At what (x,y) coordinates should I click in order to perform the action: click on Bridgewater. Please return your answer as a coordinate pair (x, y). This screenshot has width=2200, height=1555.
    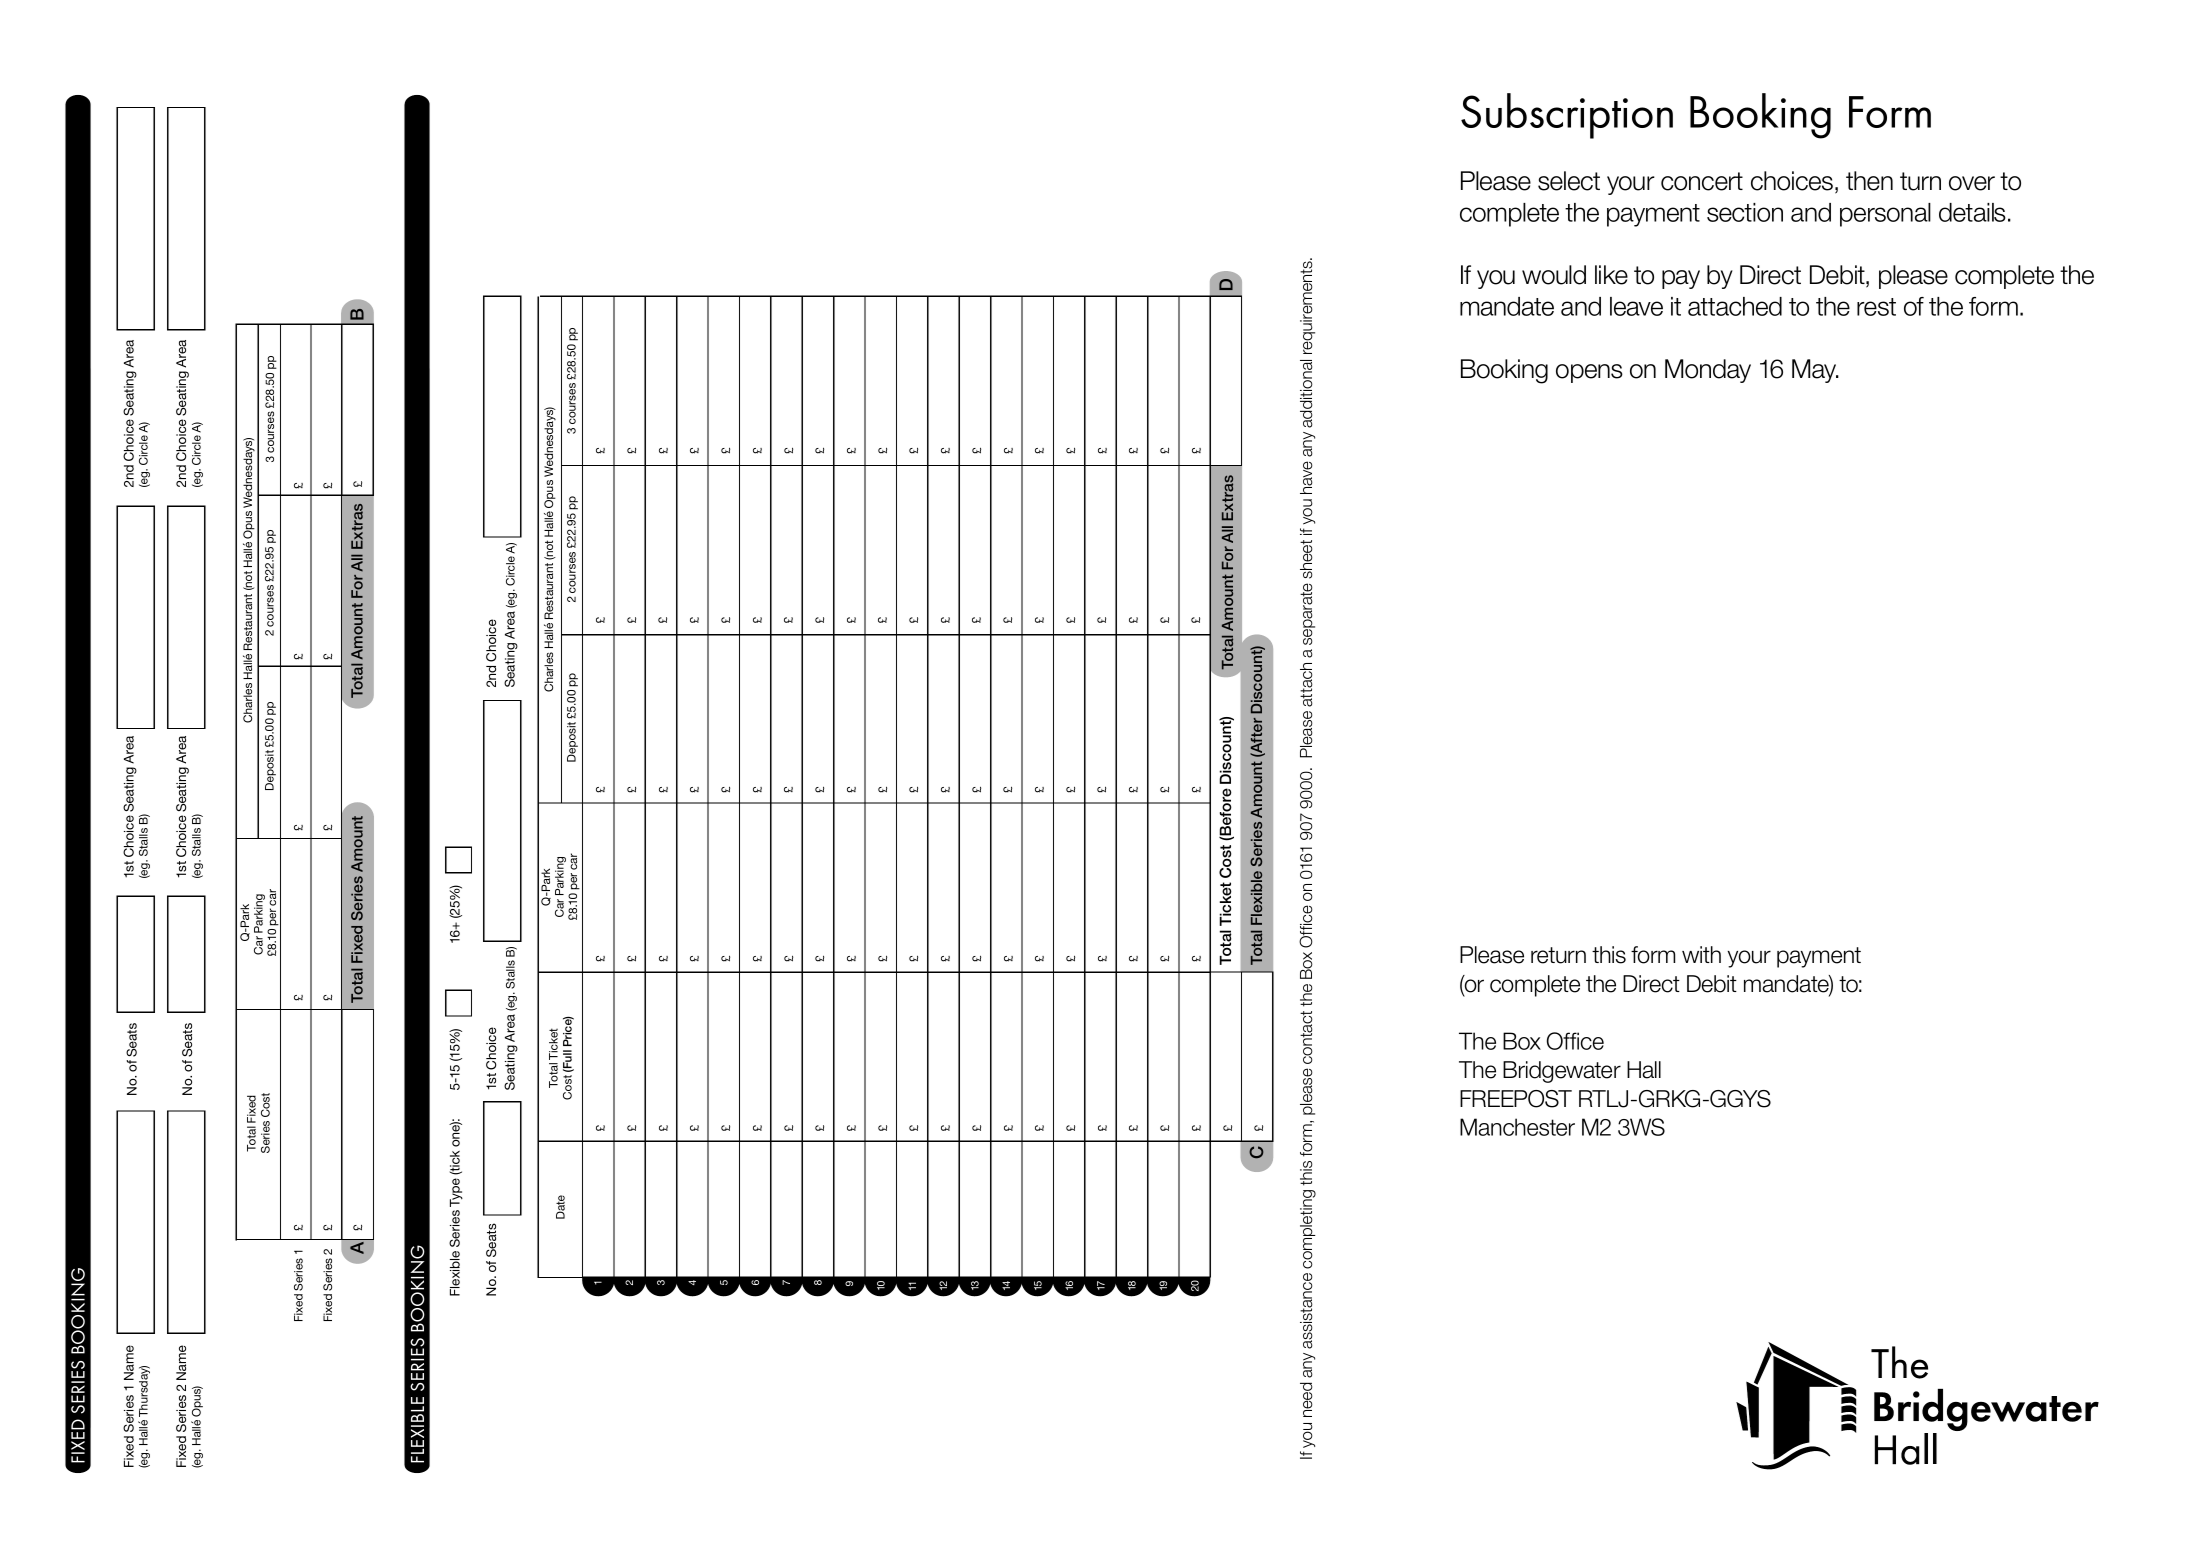
    Looking at the image, I should click on (1562, 1072).
